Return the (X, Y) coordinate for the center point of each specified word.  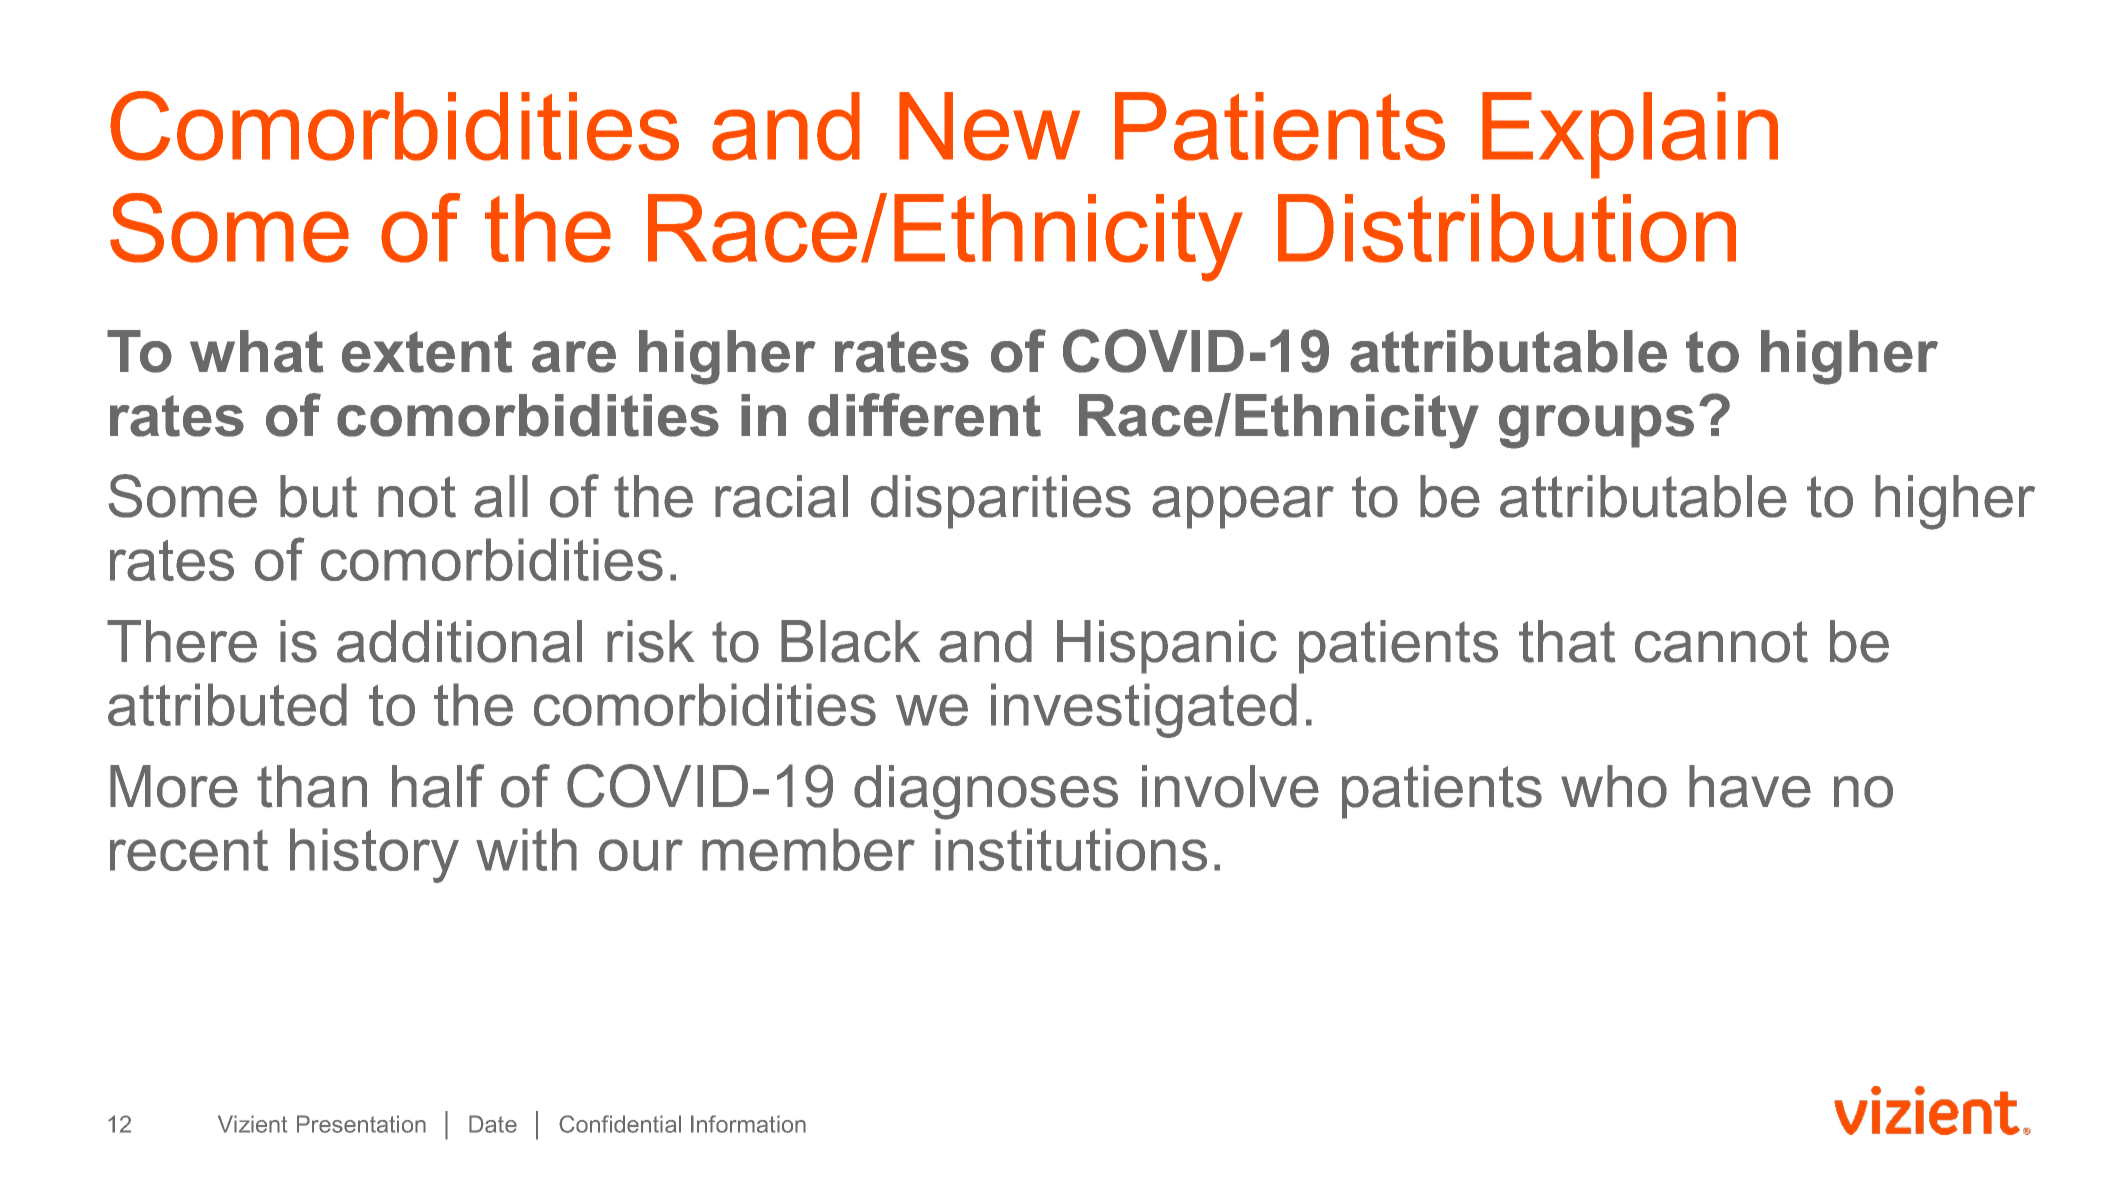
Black (850, 641)
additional (459, 641)
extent (427, 352)
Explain (1630, 135)
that (1567, 641)
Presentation (361, 1124)
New (989, 126)
